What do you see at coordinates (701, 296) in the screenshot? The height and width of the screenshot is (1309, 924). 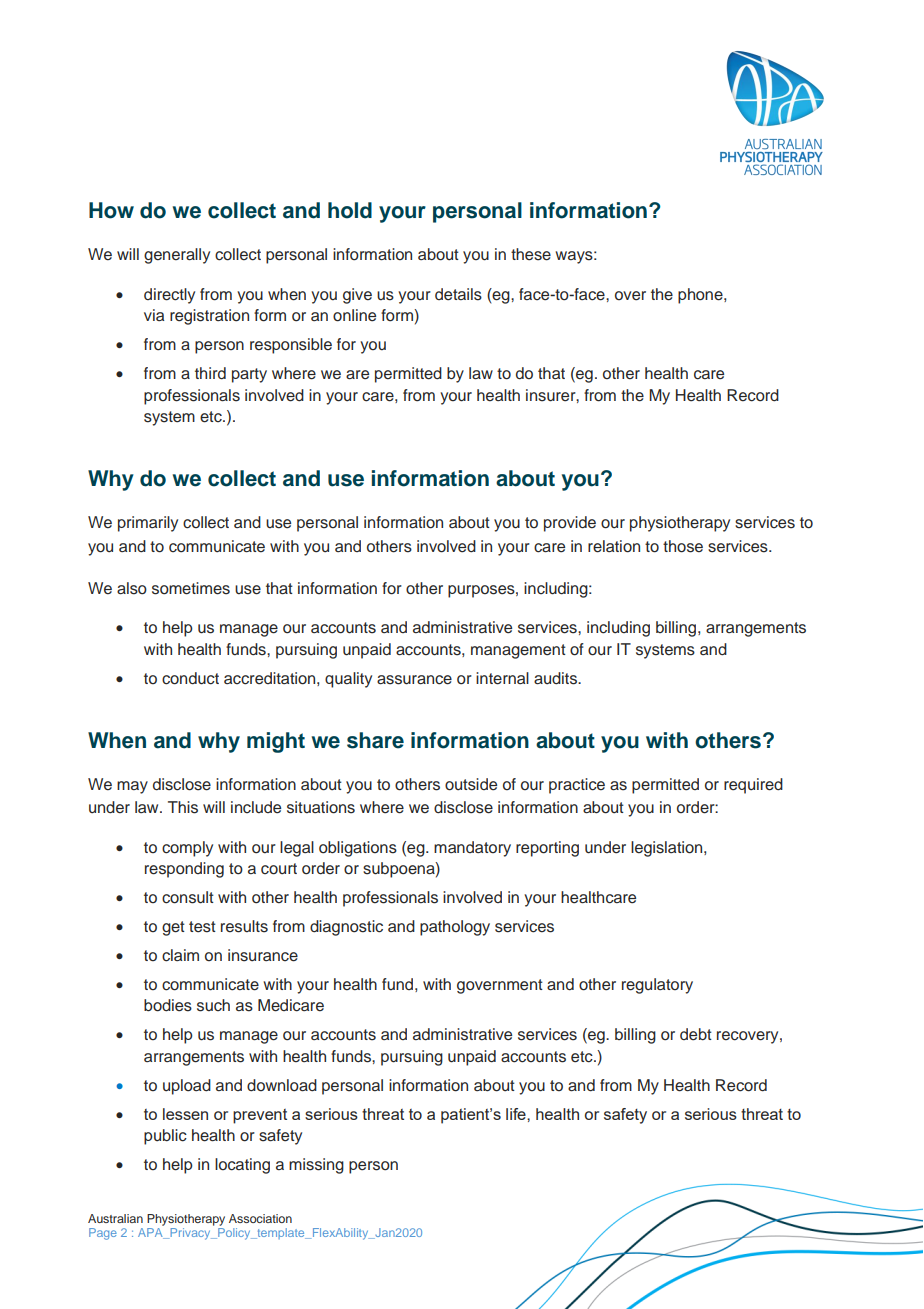 I see `phone` at bounding box center [701, 296].
